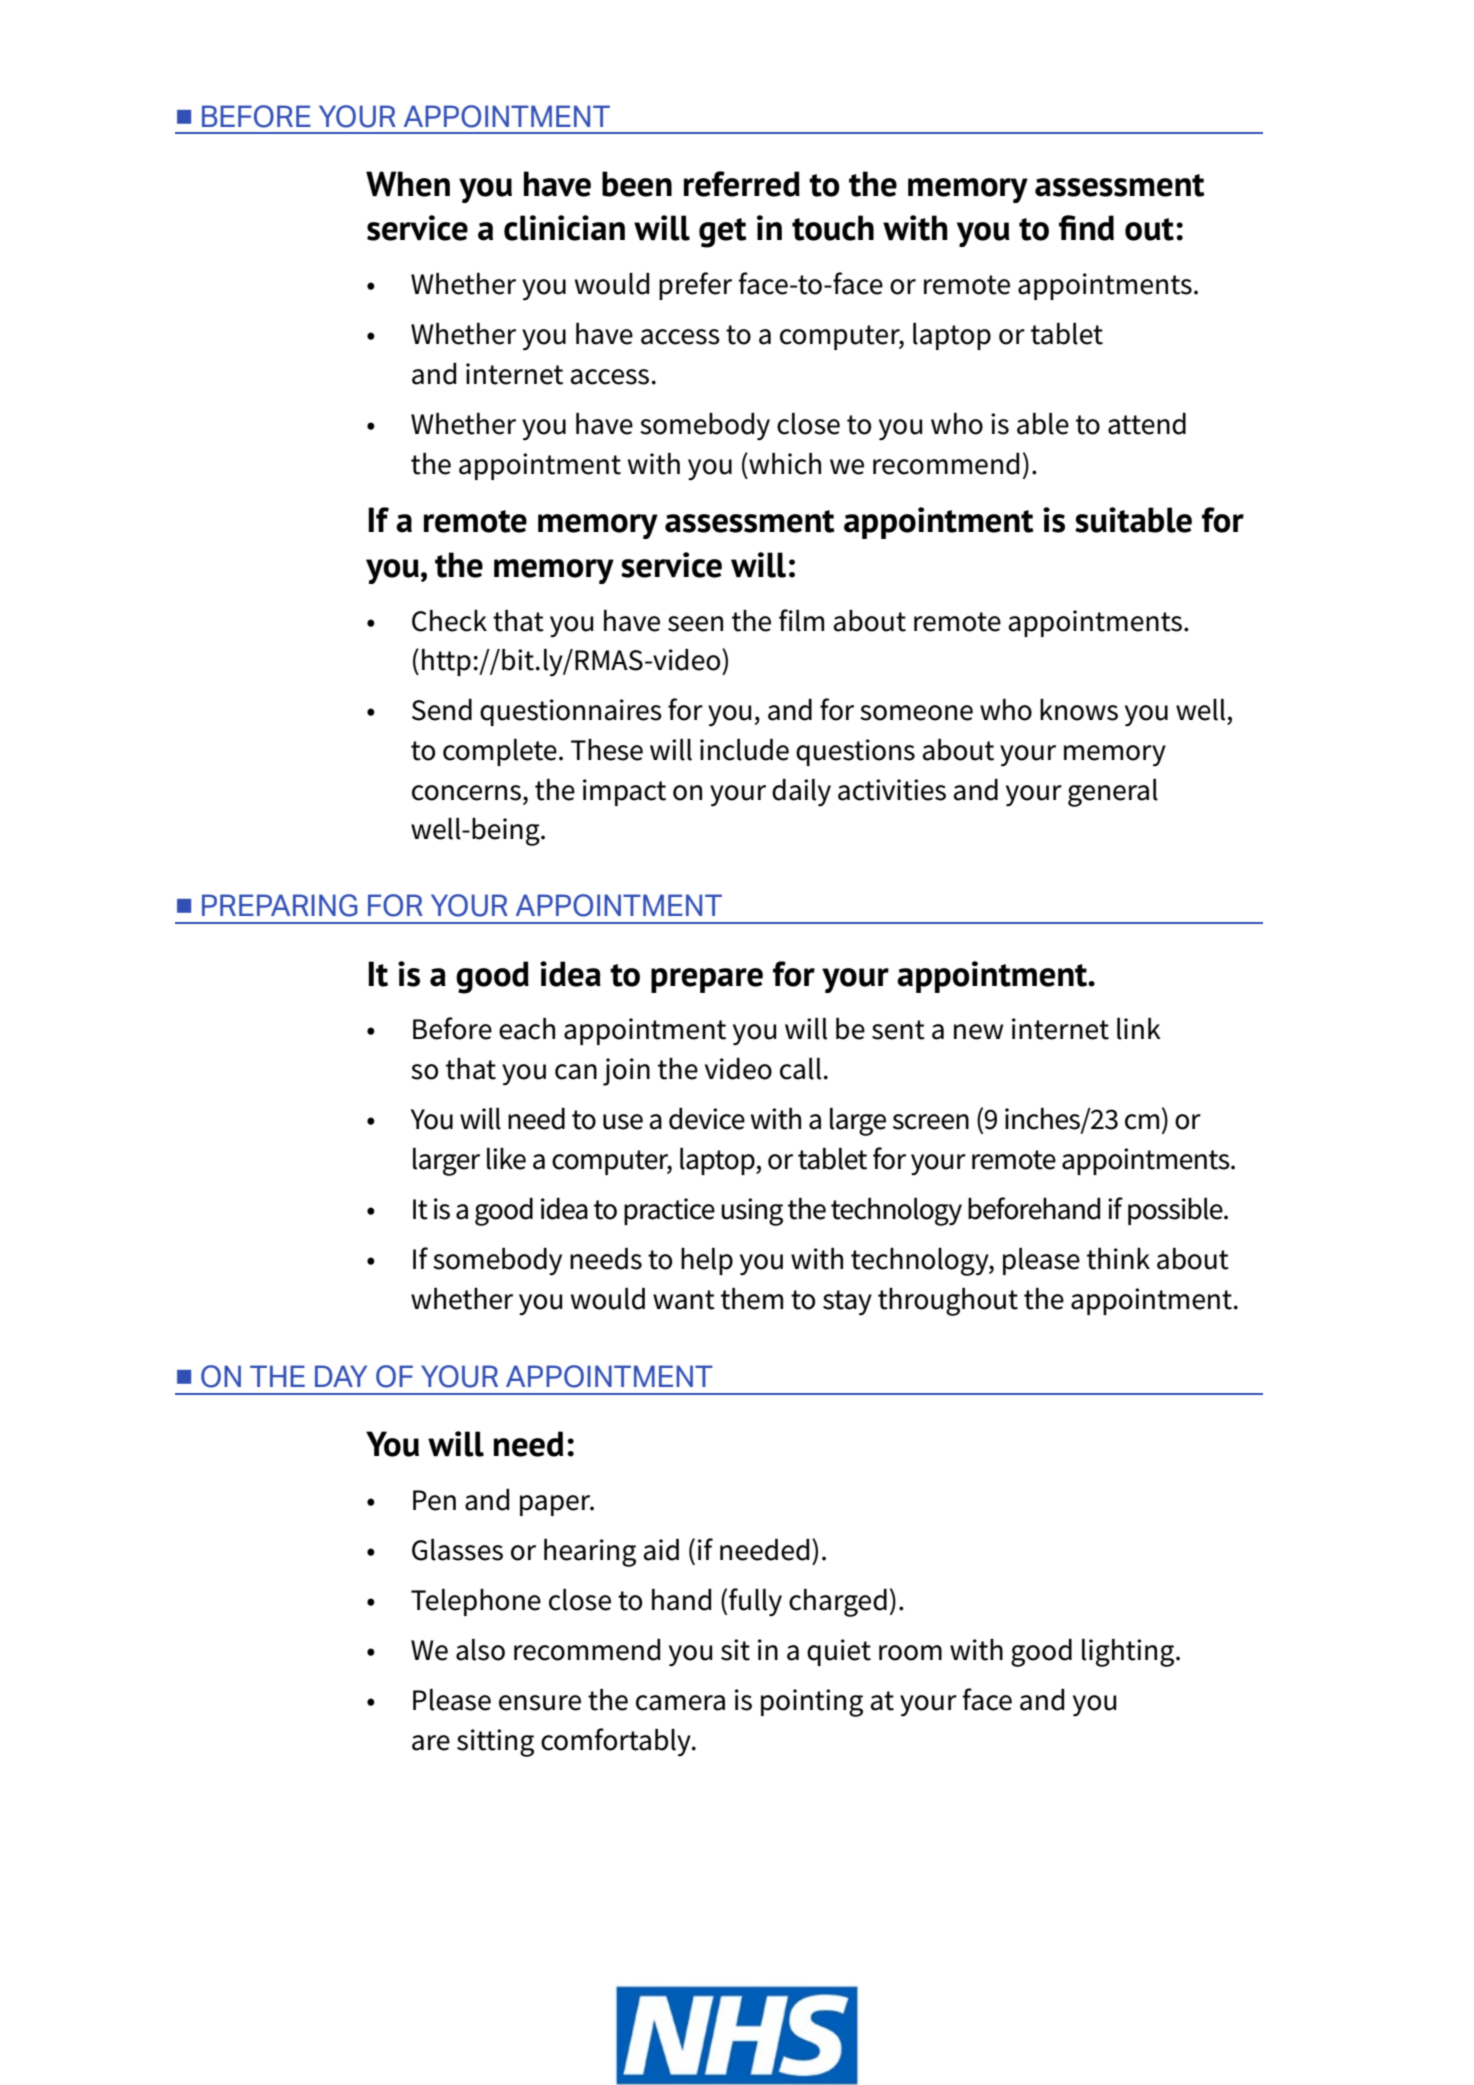 The width and height of the screenshot is (1474, 2085). I want to click on find, so click(1086, 228).
